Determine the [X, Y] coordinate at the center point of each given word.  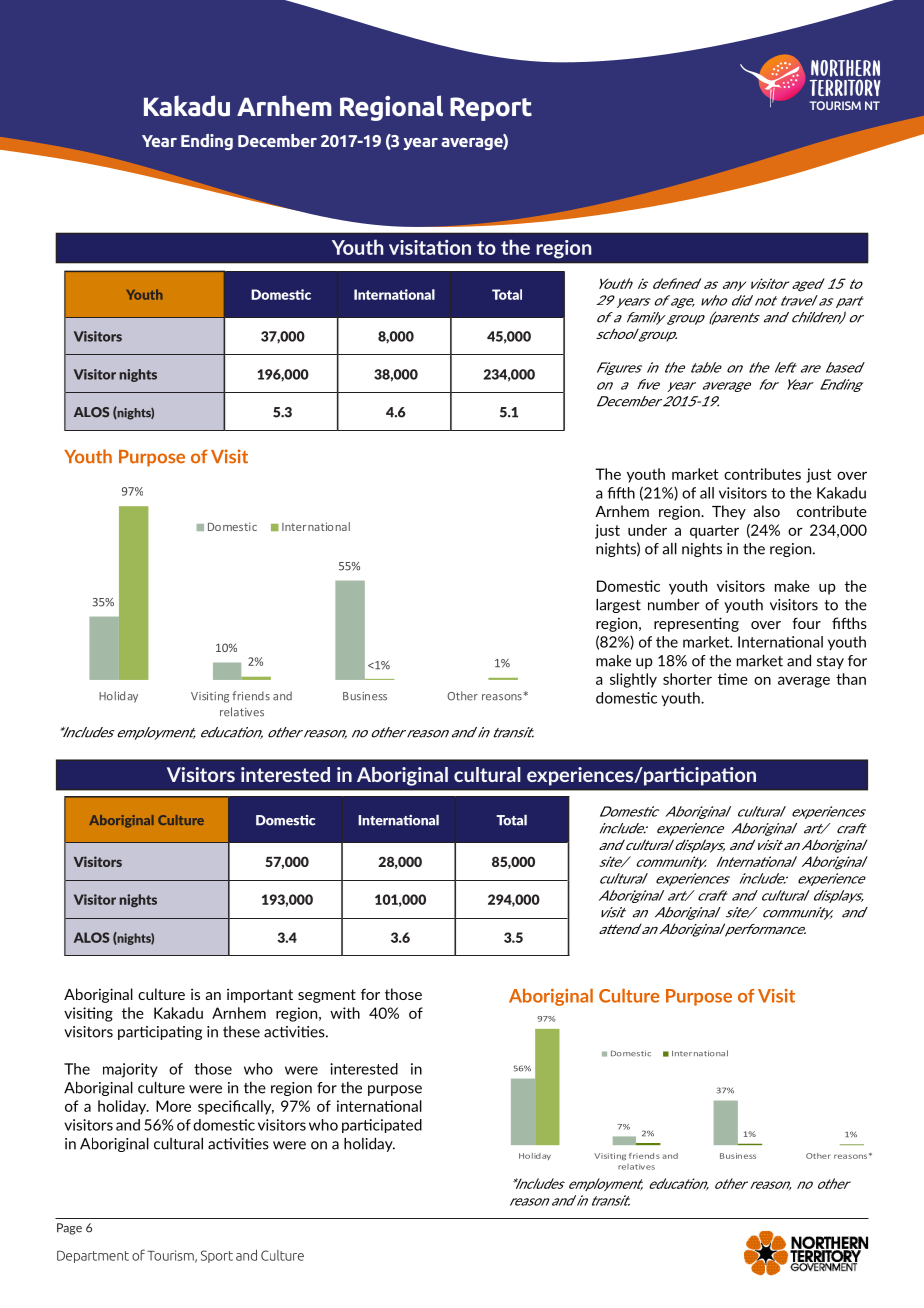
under [647, 530]
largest [618, 606]
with [345, 1013]
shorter [687, 679]
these [241, 1032]
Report [491, 109]
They [729, 512]
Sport [217, 1256]
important [260, 996]
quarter [714, 532]
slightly [633, 680]
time [733, 679]
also [767, 511]
